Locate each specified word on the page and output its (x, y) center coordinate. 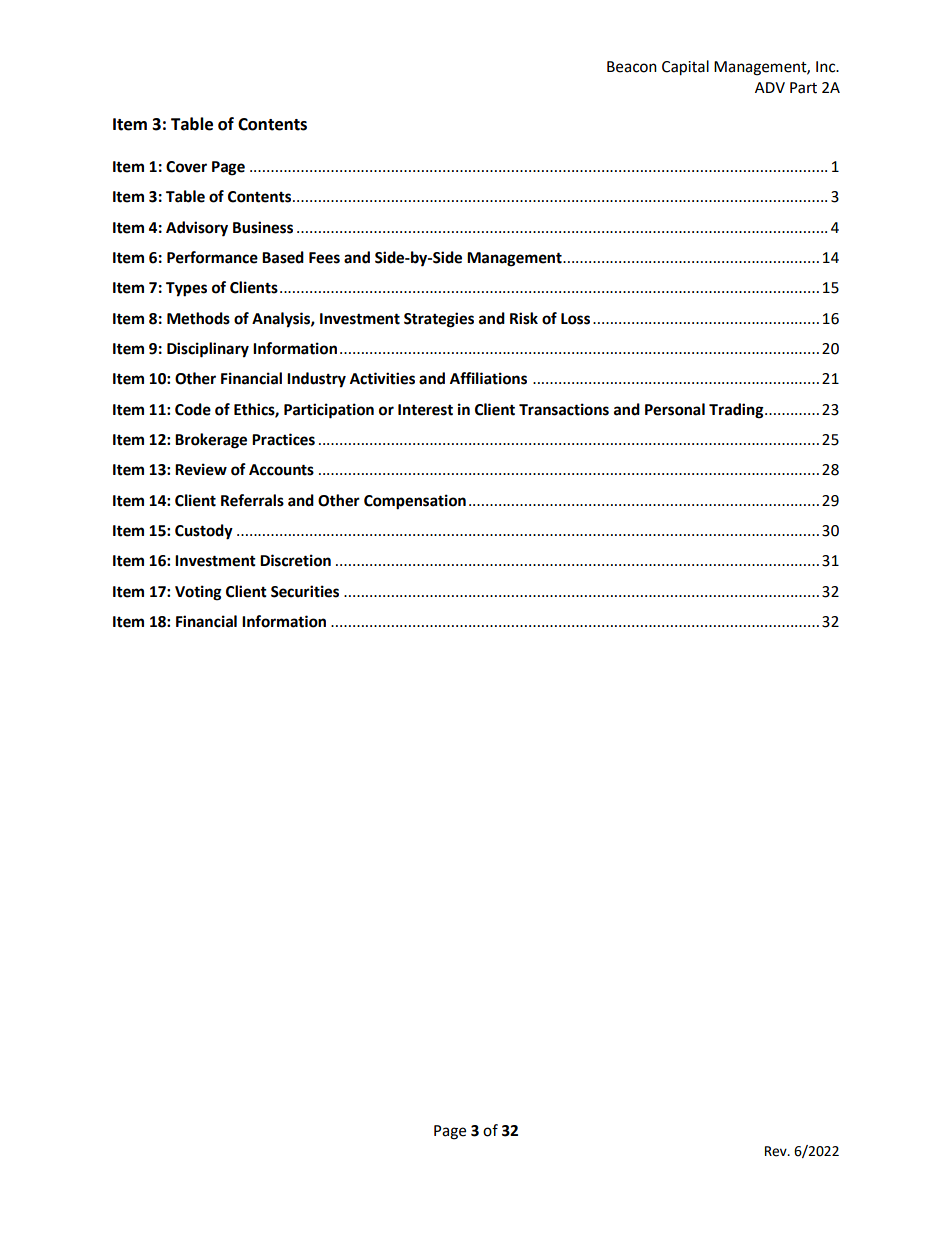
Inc (827, 67)
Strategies (439, 320)
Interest (425, 410)
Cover (186, 167)
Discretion (295, 560)
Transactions (564, 409)
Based (283, 257)
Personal (675, 409)
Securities (305, 591)
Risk (524, 318)
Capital (685, 68)
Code (193, 409)
